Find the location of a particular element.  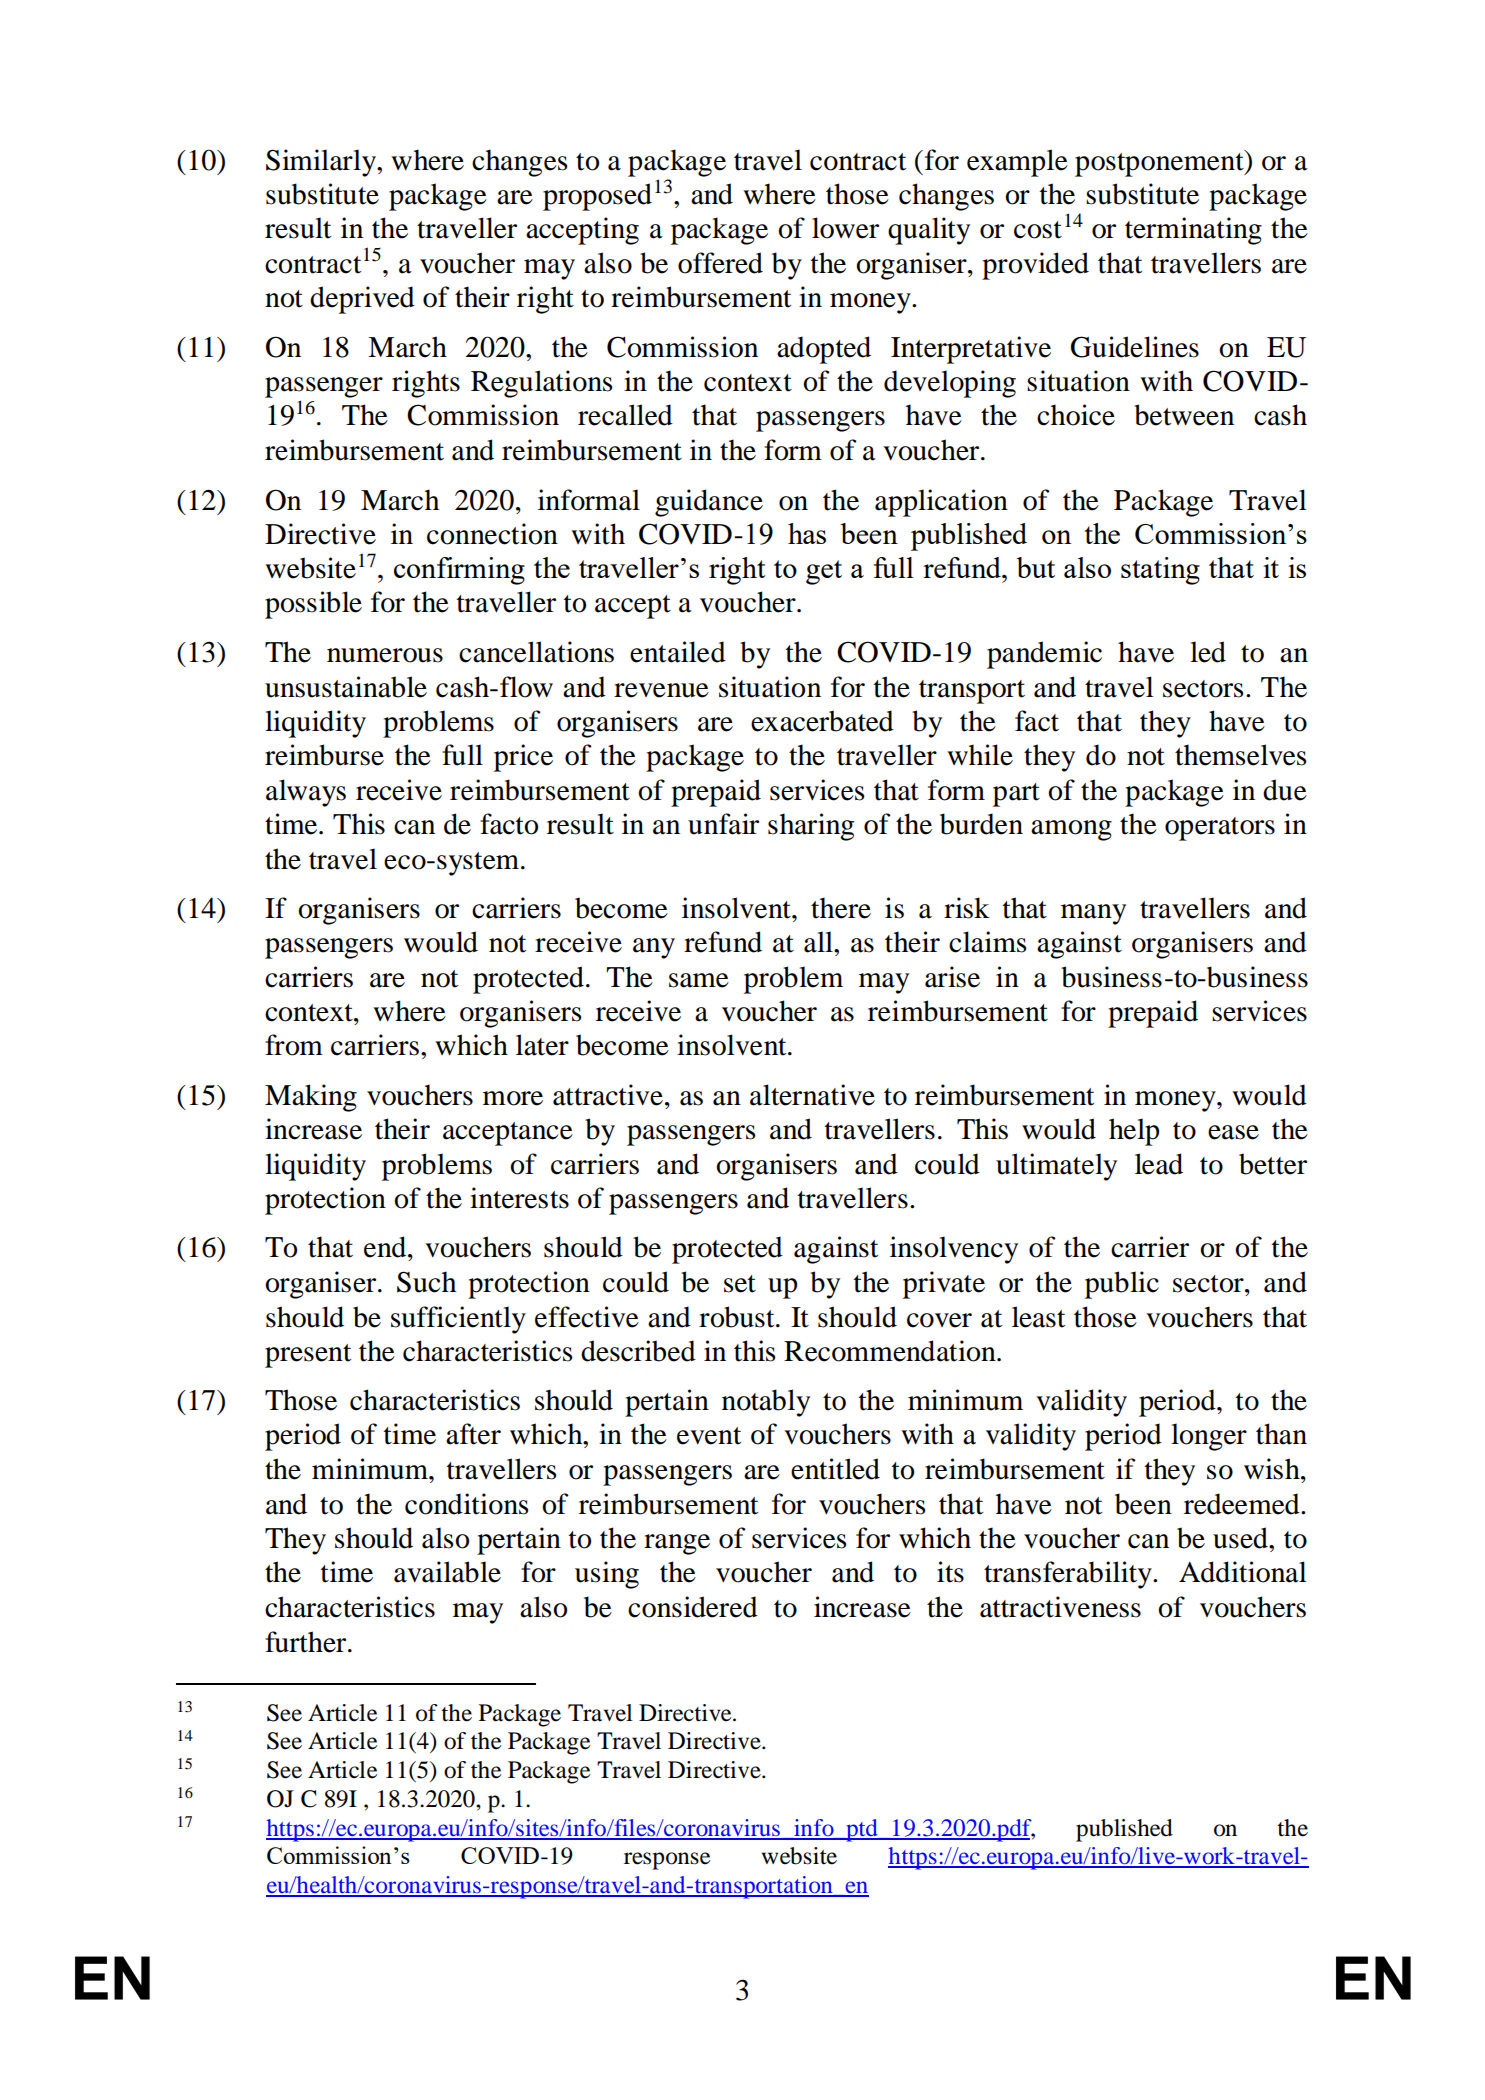

numerous is located at coordinates (385, 655).
